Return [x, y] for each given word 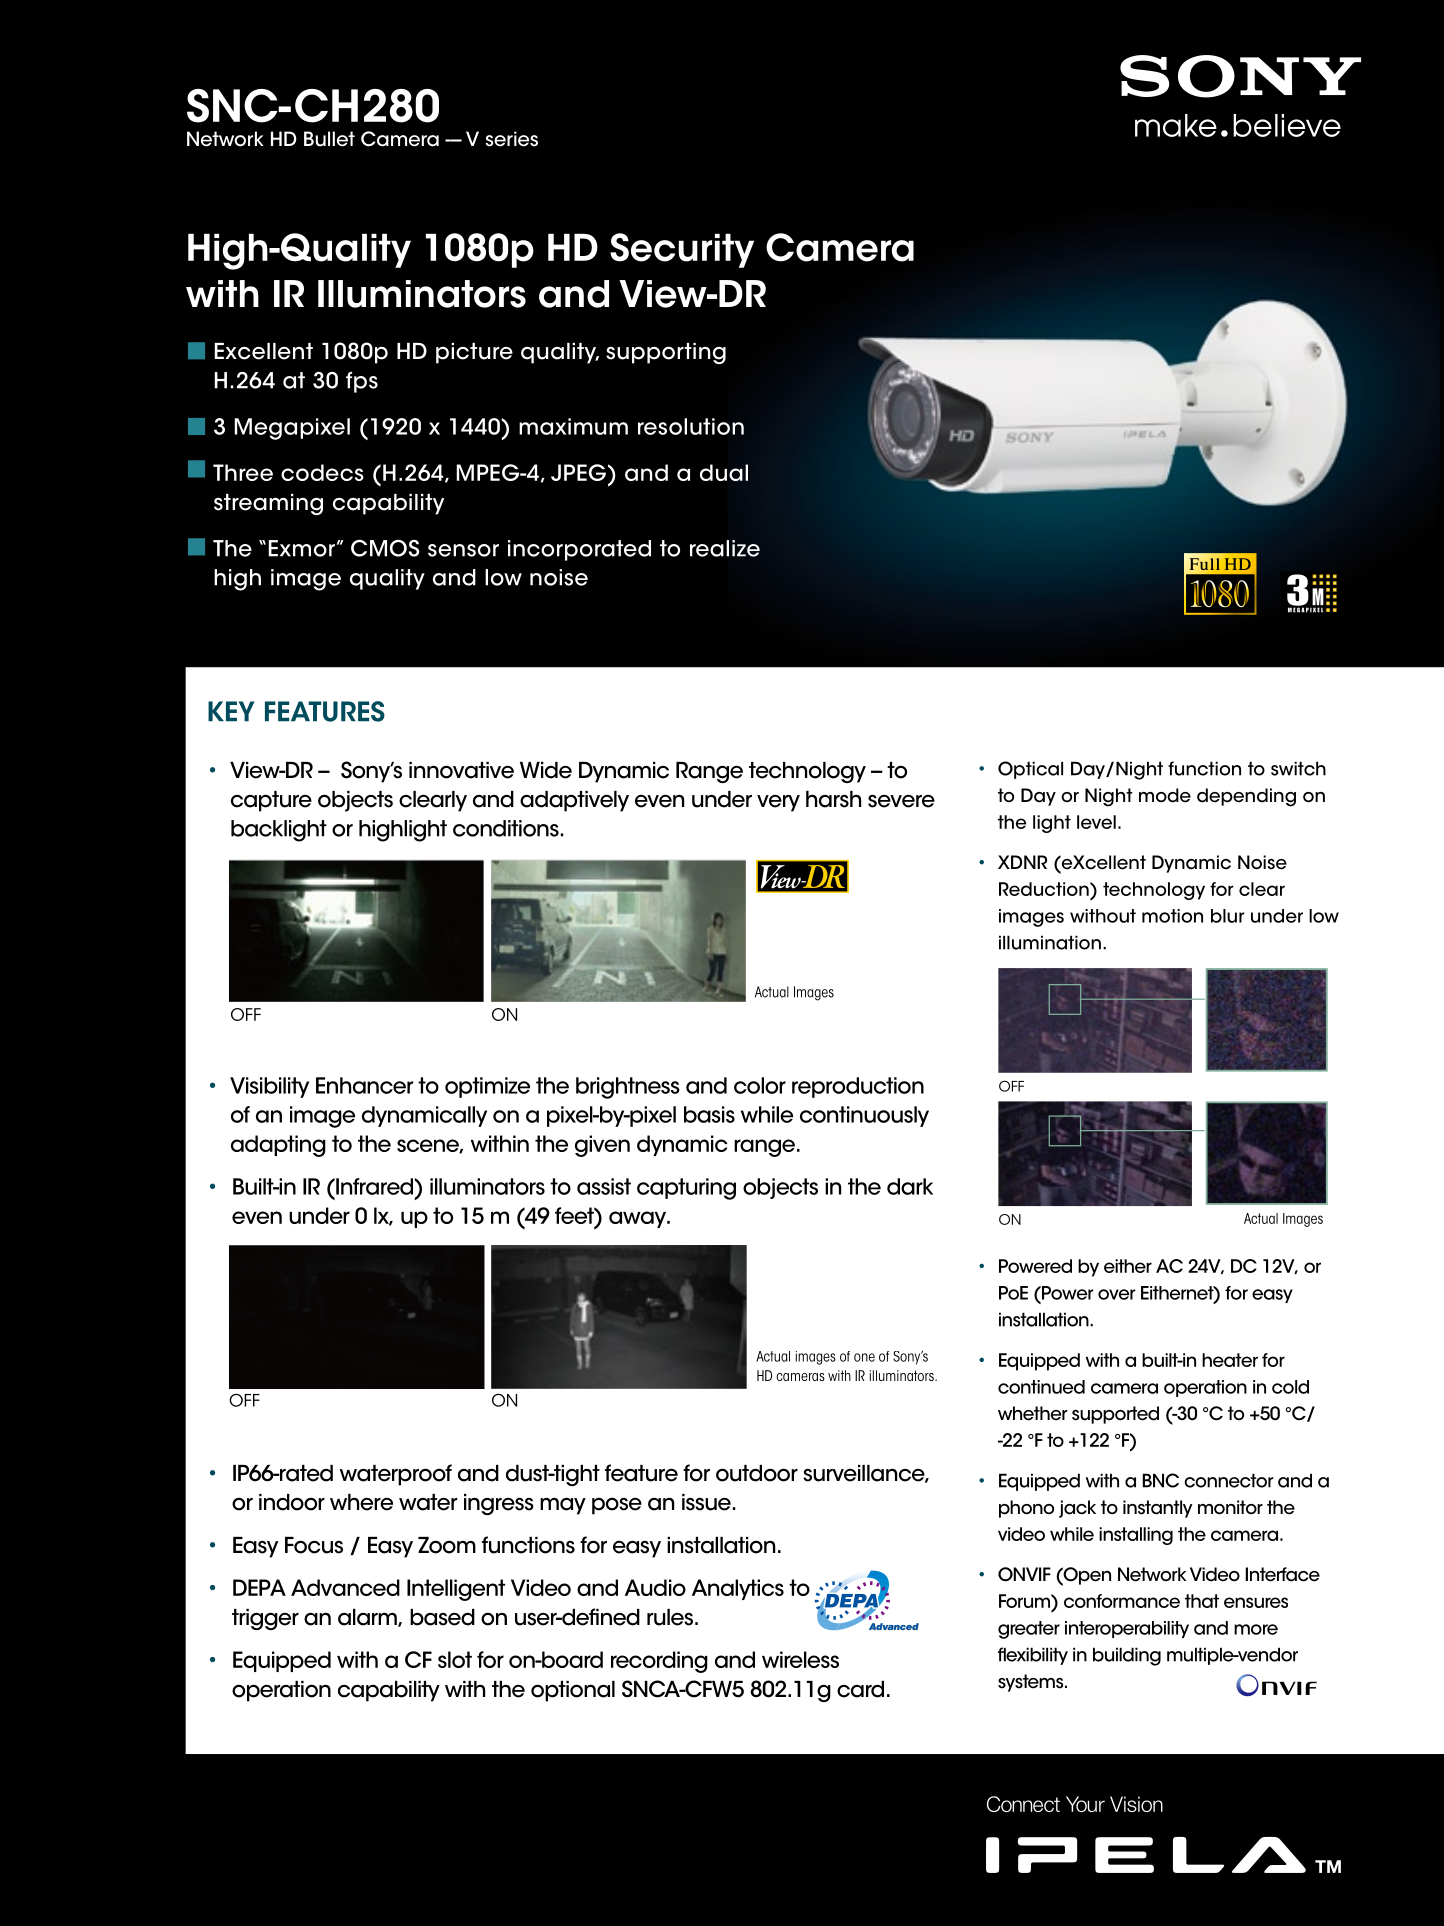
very [778, 803]
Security [682, 250]
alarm [368, 1618]
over [1117, 1294]
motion [1172, 916]
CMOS [385, 548]
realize [725, 548]
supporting [666, 353]
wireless [800, 1659]
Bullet [329, 139]
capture [271, 801]
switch [1298, 768]
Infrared [375, 1186]
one [864, 1357]
